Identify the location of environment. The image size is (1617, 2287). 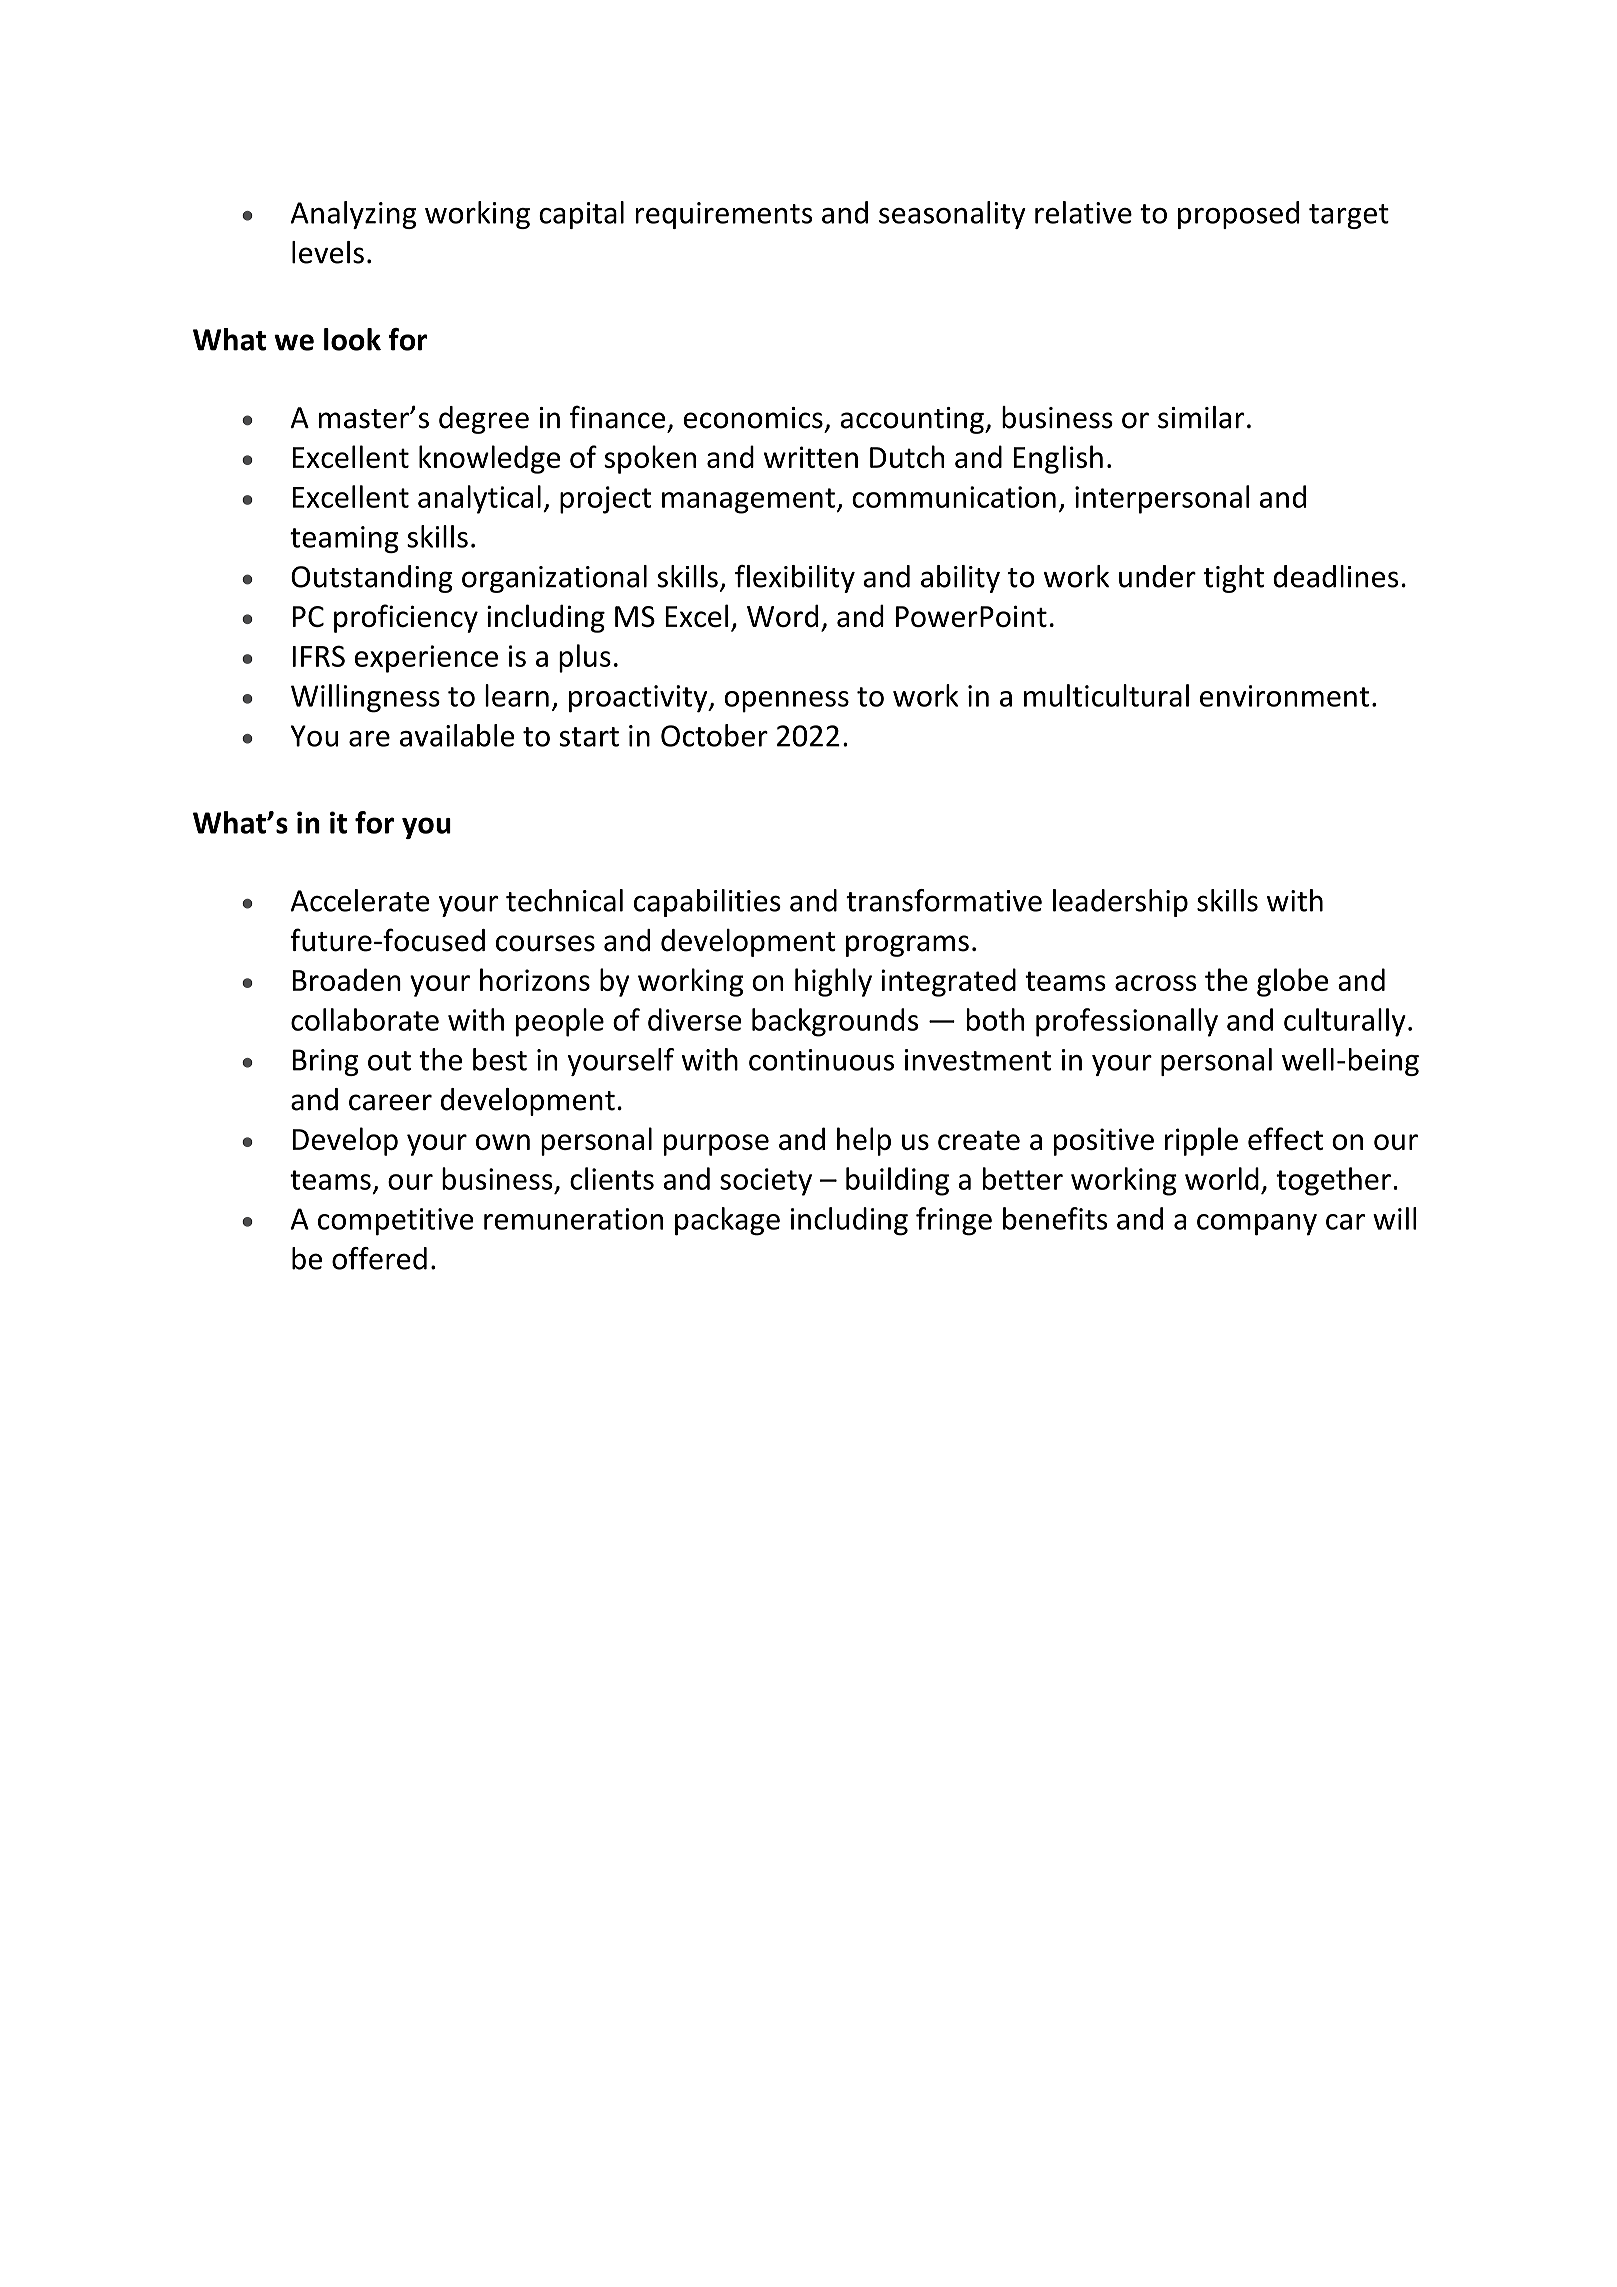
(1284, 696).
